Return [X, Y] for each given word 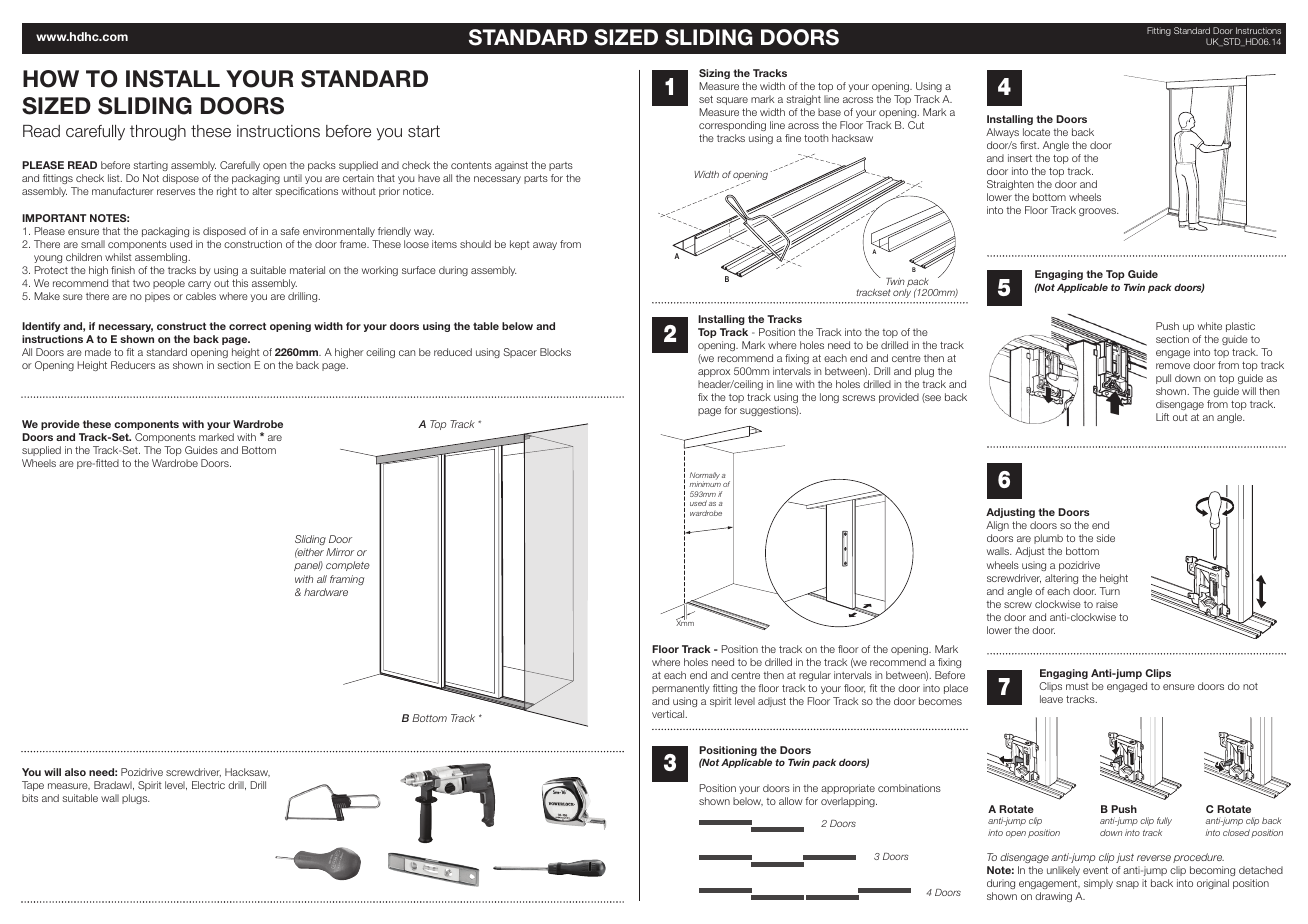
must [1077, 686]
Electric [208, 785]
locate [1036, 132]
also [75, 772]
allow [791, 801]
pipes [157, 297]
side [1105, 538]
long [829, 398]
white [1210, 326]
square [732, 101]
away [545, 246]
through [158, 133]
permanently [681, 689]
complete [348, 566]
